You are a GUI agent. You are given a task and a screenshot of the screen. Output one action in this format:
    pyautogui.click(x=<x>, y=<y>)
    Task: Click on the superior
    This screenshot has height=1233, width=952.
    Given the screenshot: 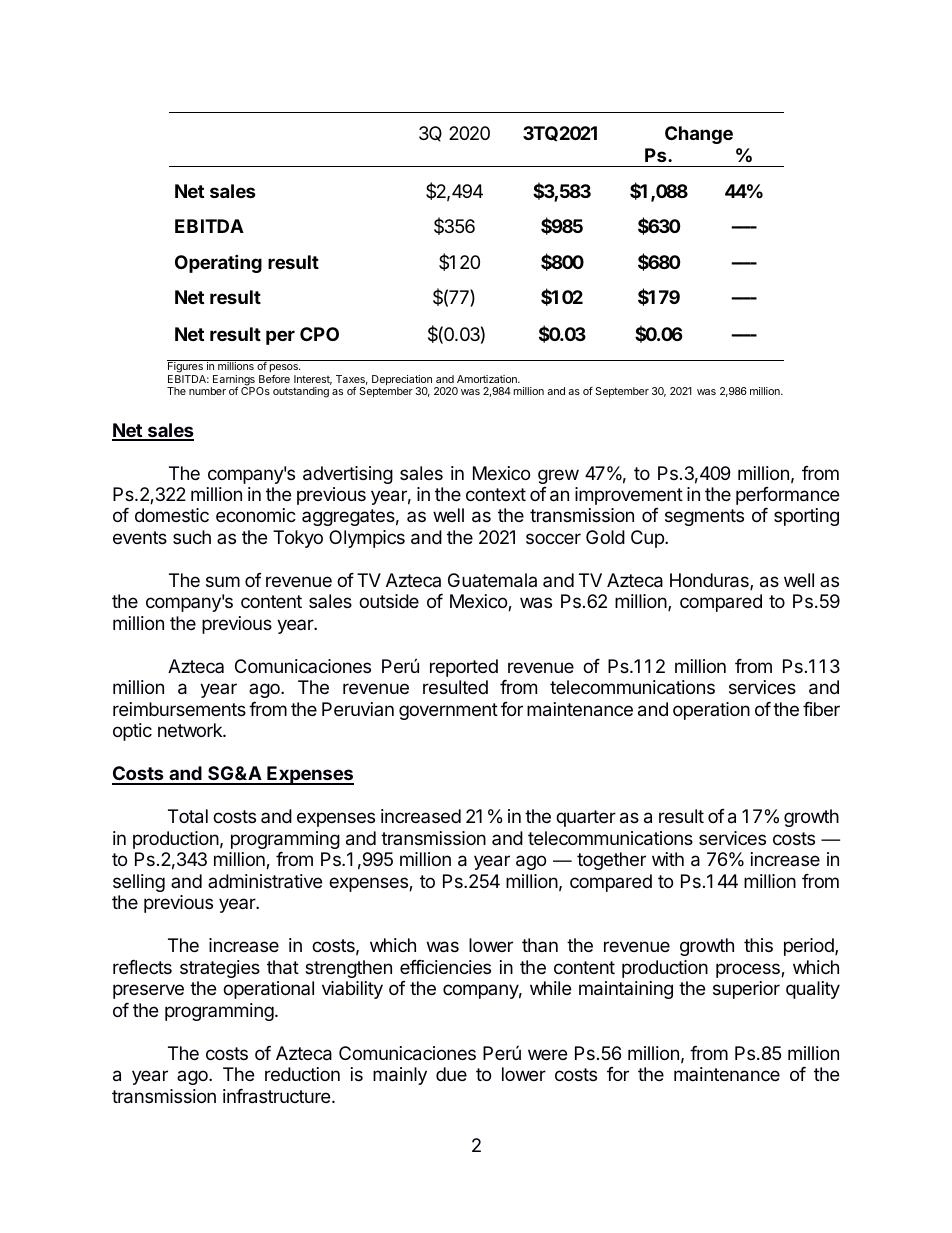 What is the action you would take?
    pyautogui.click(x=746, y=990)
